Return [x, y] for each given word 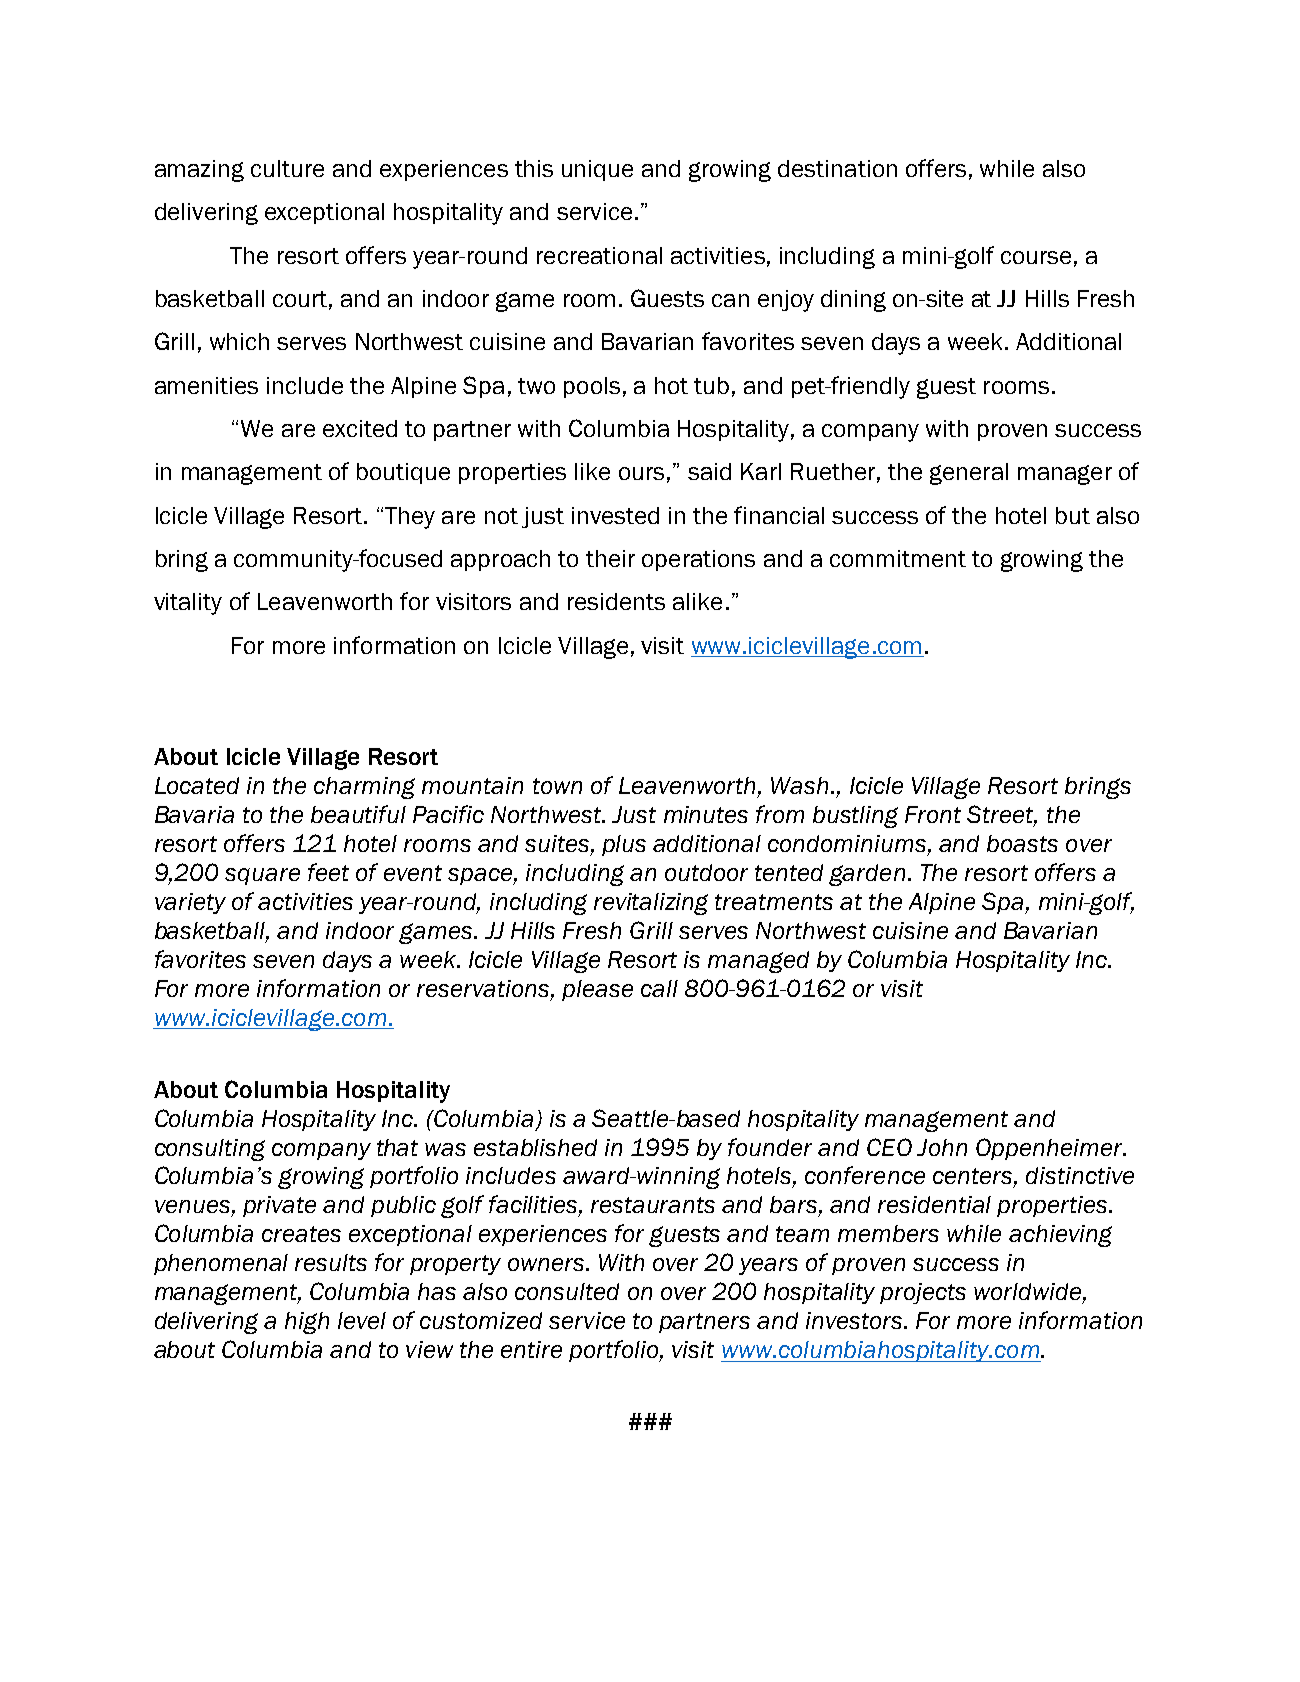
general [969, 474]
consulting [210, 1150]
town [557, 786]
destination [837, 168]
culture [287, 168]
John [942, 1147]
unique [597, 170]
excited [360, 428]
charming [364, 788]
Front [933, 814]
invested [615, 515]
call [659, 988]
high [307, 1323]
